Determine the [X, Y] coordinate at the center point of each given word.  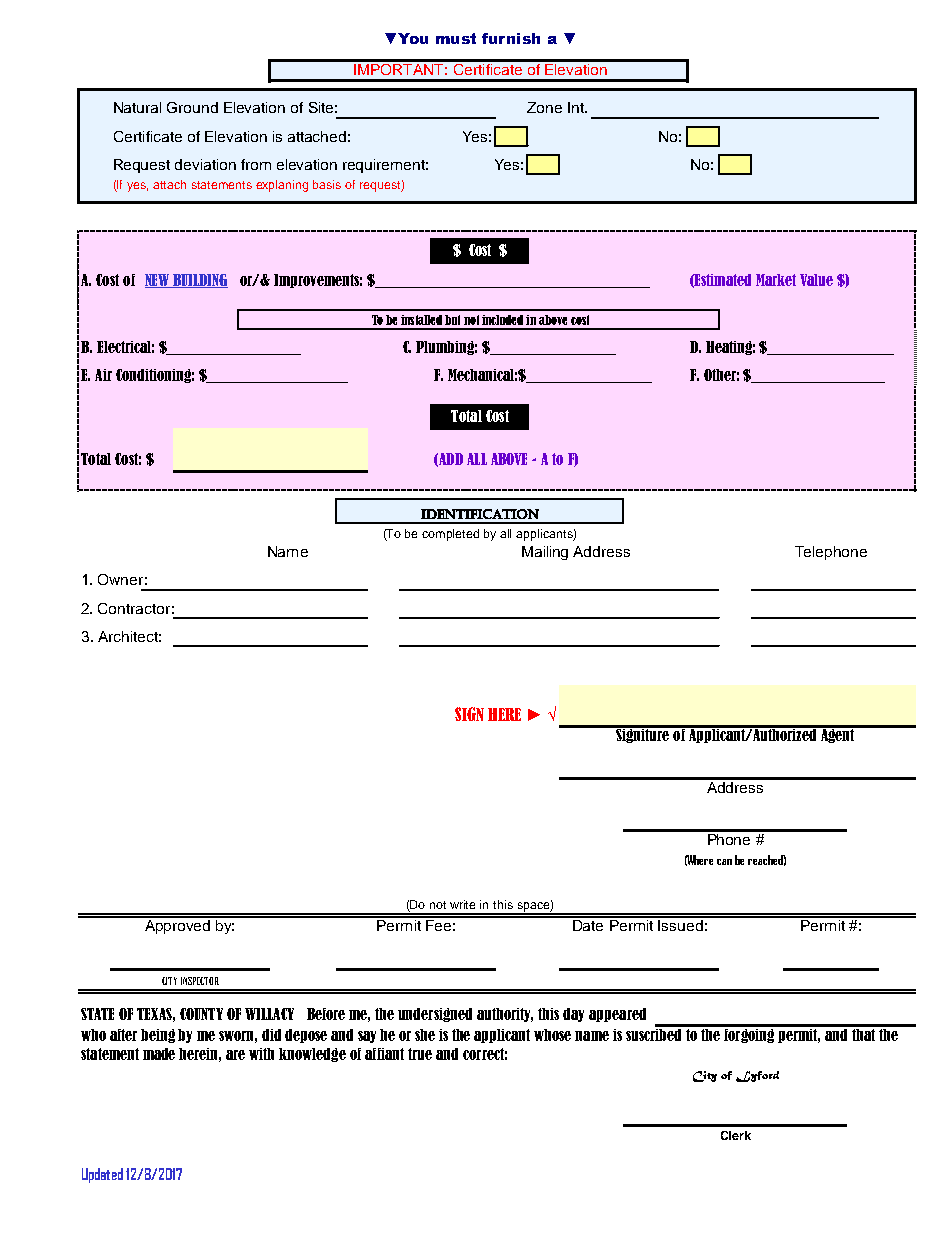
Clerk [736, 1135]
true [420, 1054]
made [159, 1054]
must [456, 38]
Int [577, 107]
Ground [192, 107]
